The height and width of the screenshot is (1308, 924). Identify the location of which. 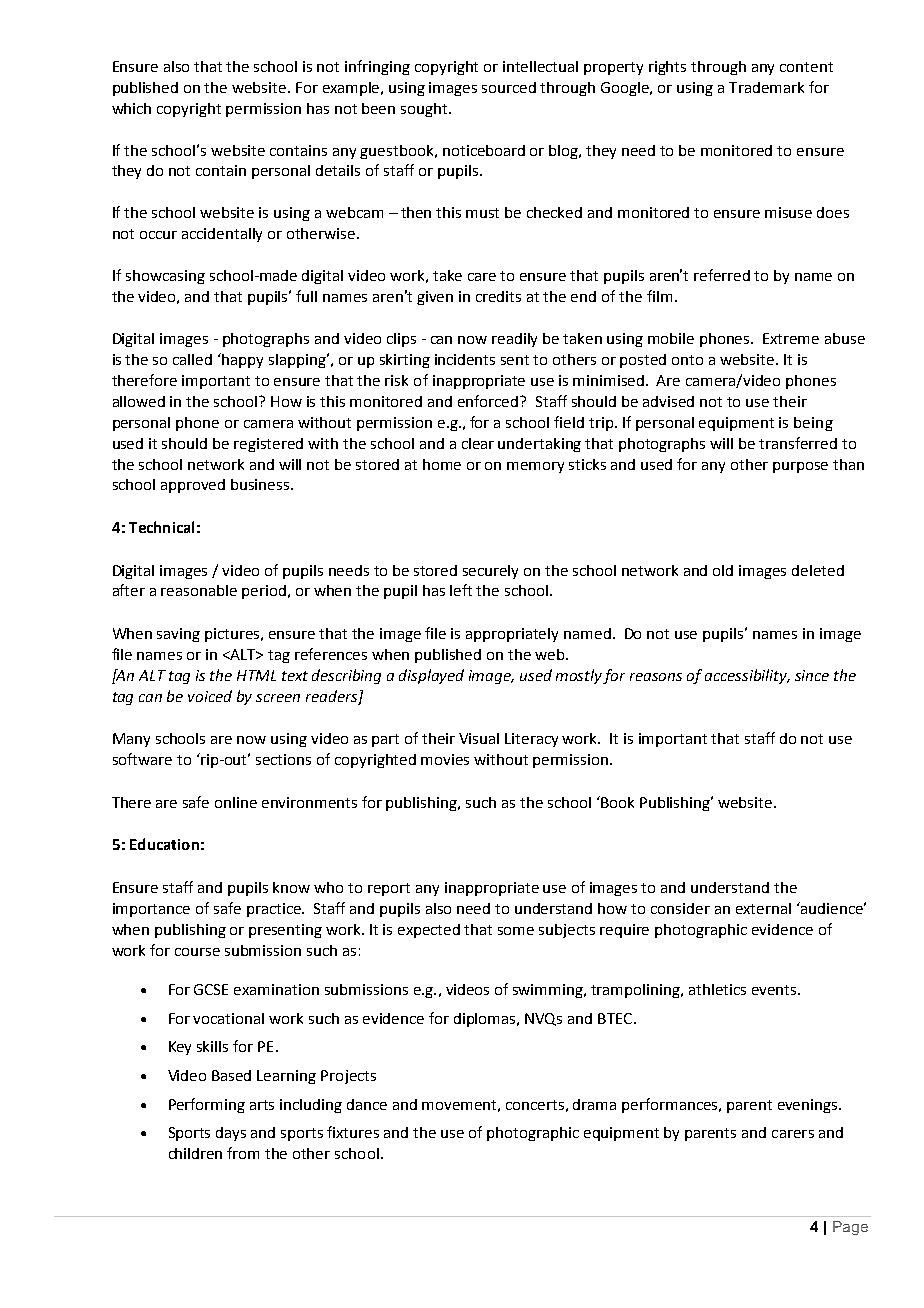
(131, 108).
